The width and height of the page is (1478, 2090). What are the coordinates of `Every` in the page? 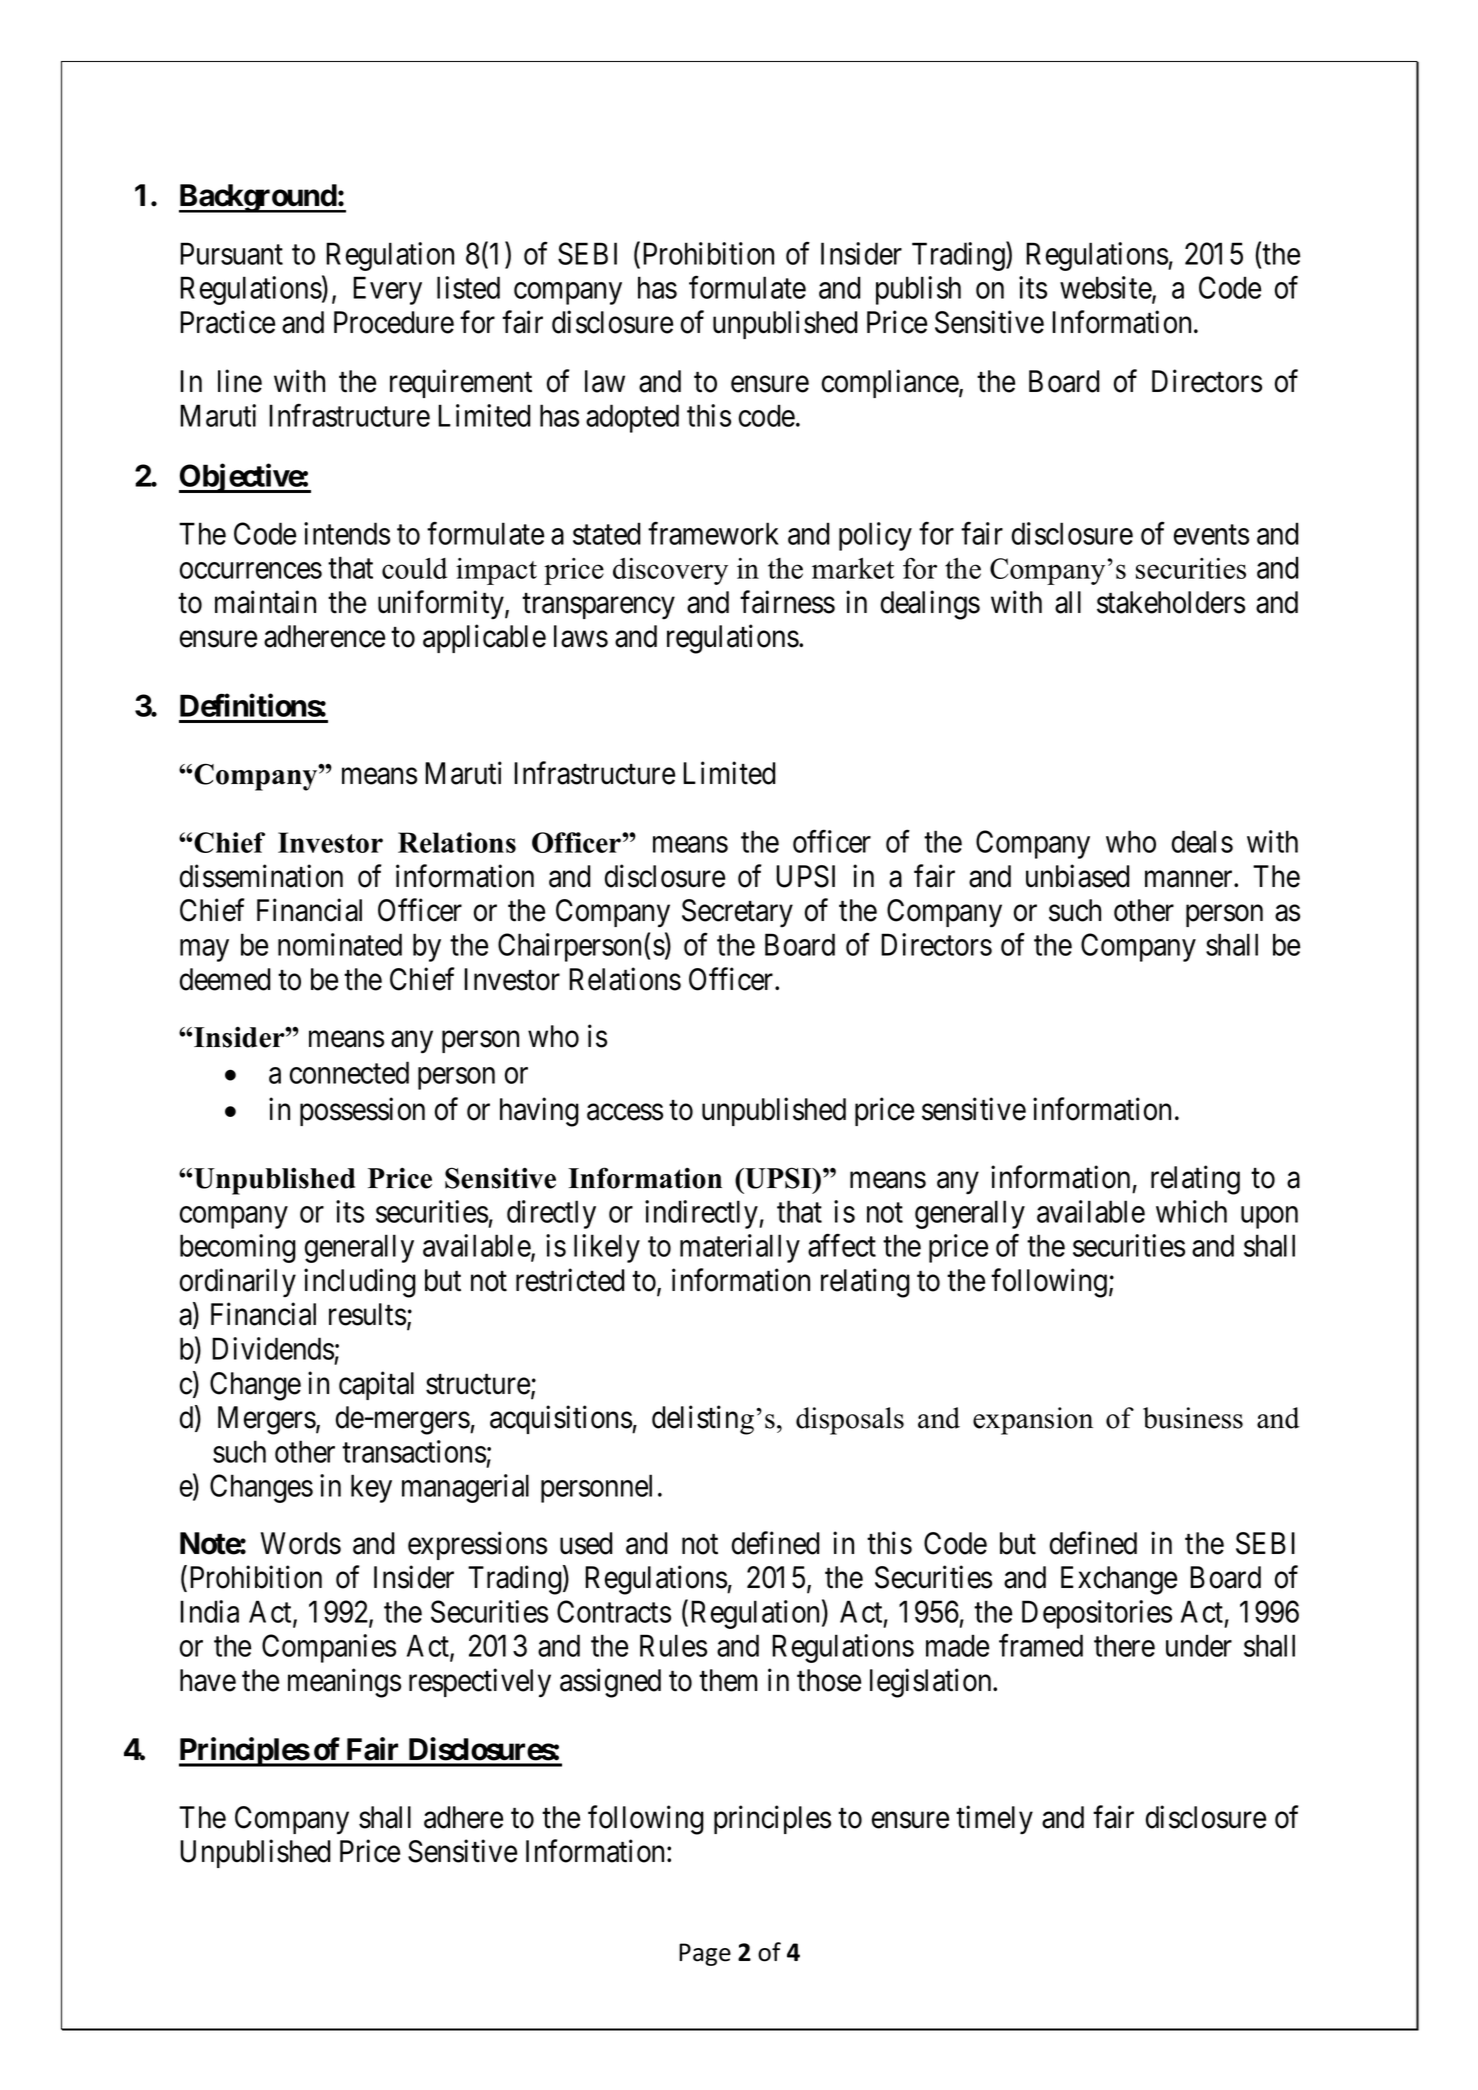 It's located at (387, 291).
